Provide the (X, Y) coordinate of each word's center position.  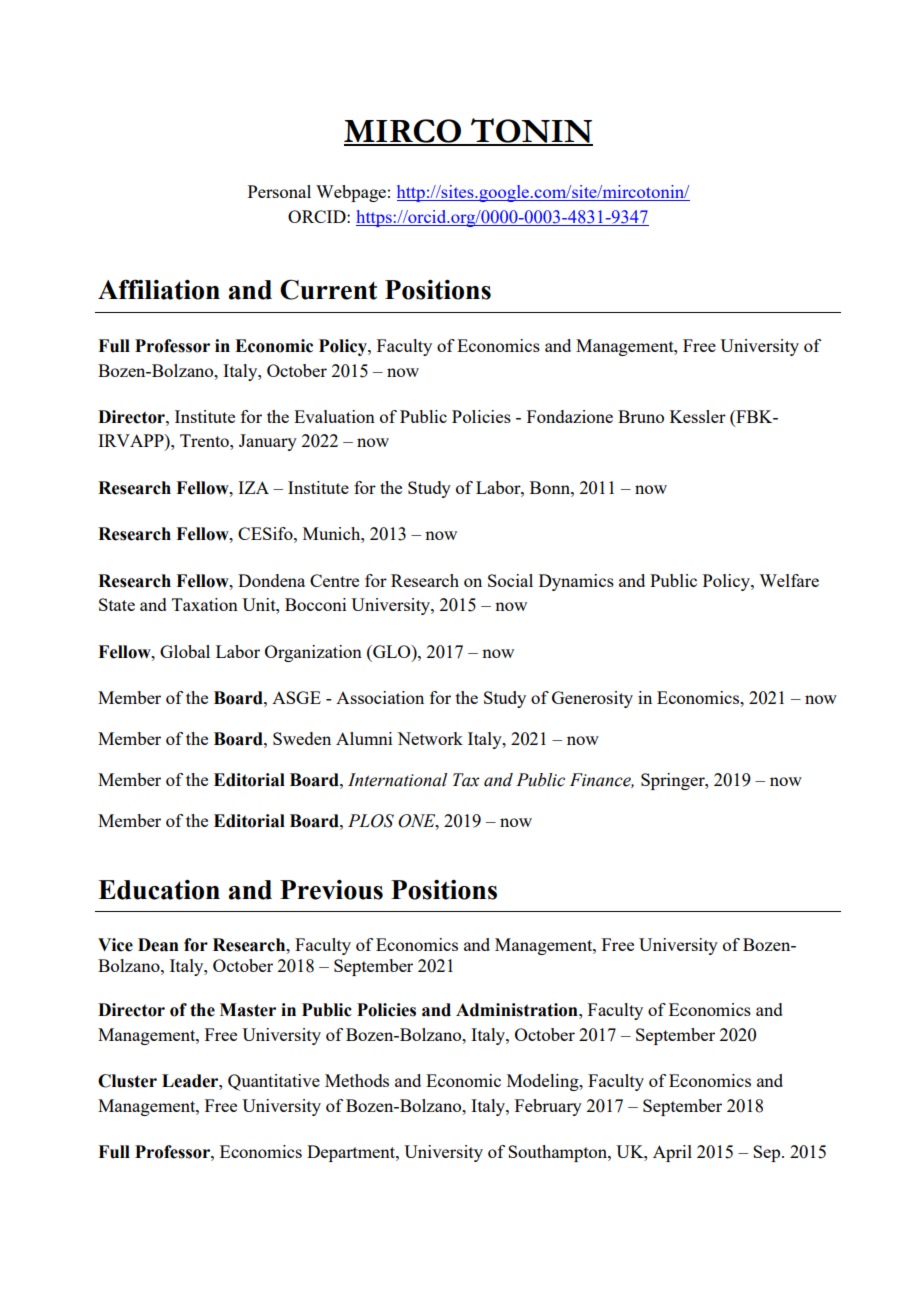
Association (380, 697)
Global (185, 651)
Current (328, 289)
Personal (279, 191)
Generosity (592, 699)
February (548, 1107)
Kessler (698, 416)
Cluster (127, 1081)
